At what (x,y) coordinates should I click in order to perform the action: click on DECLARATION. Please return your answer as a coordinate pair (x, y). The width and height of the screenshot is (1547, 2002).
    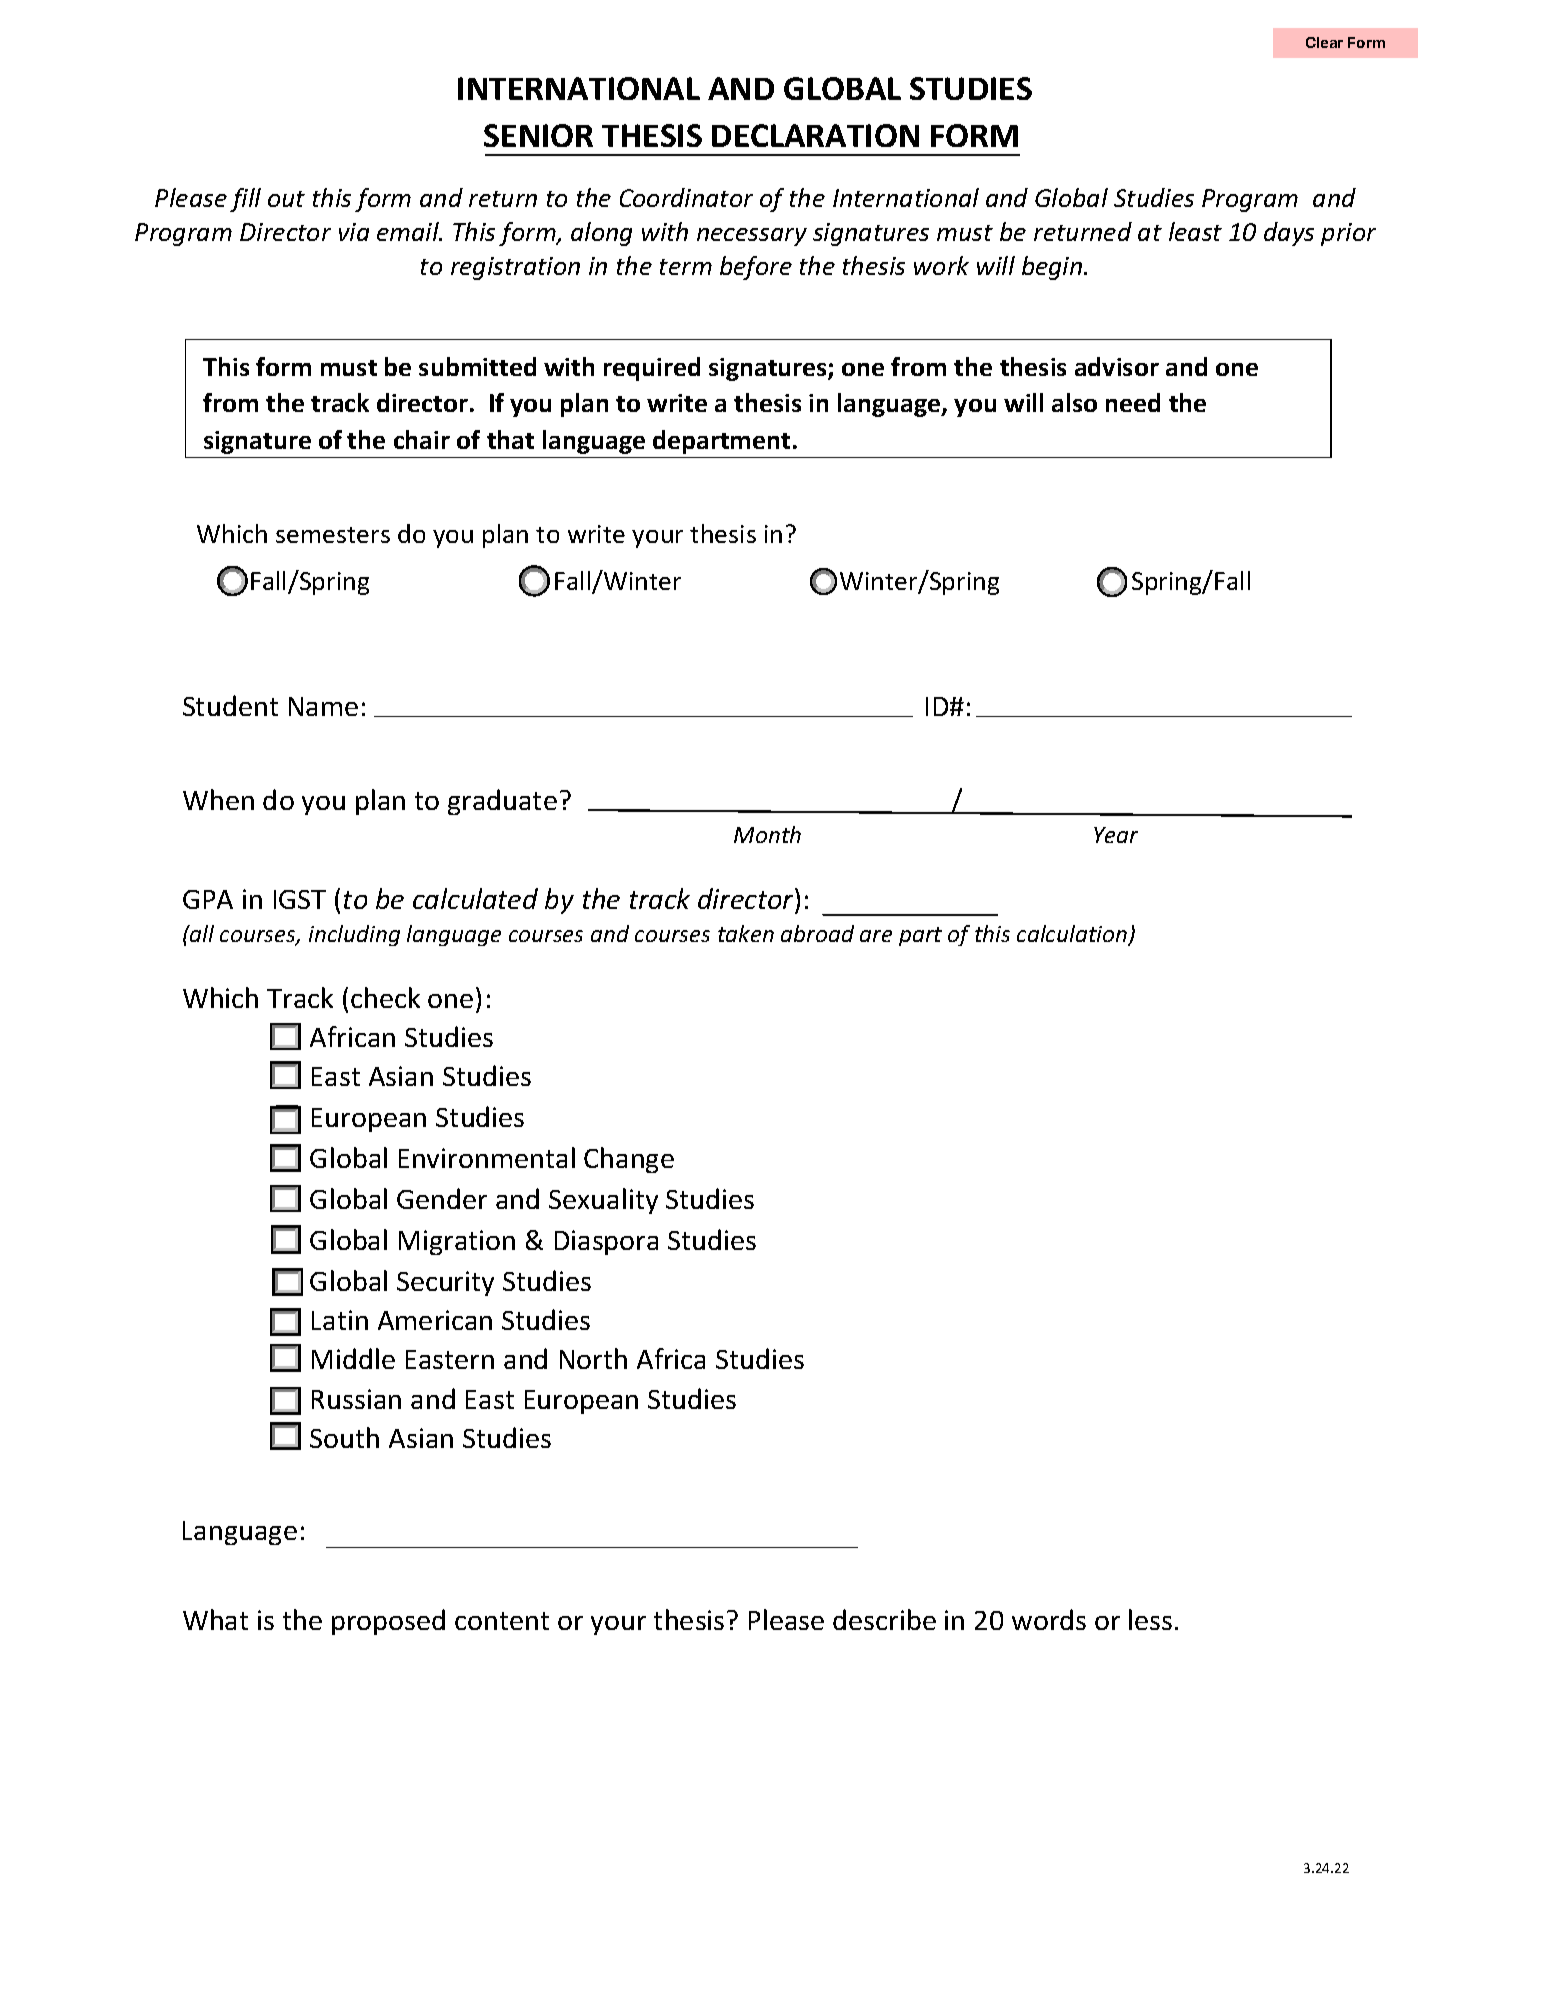
    Looking at the image, I should click on (815, 135).
